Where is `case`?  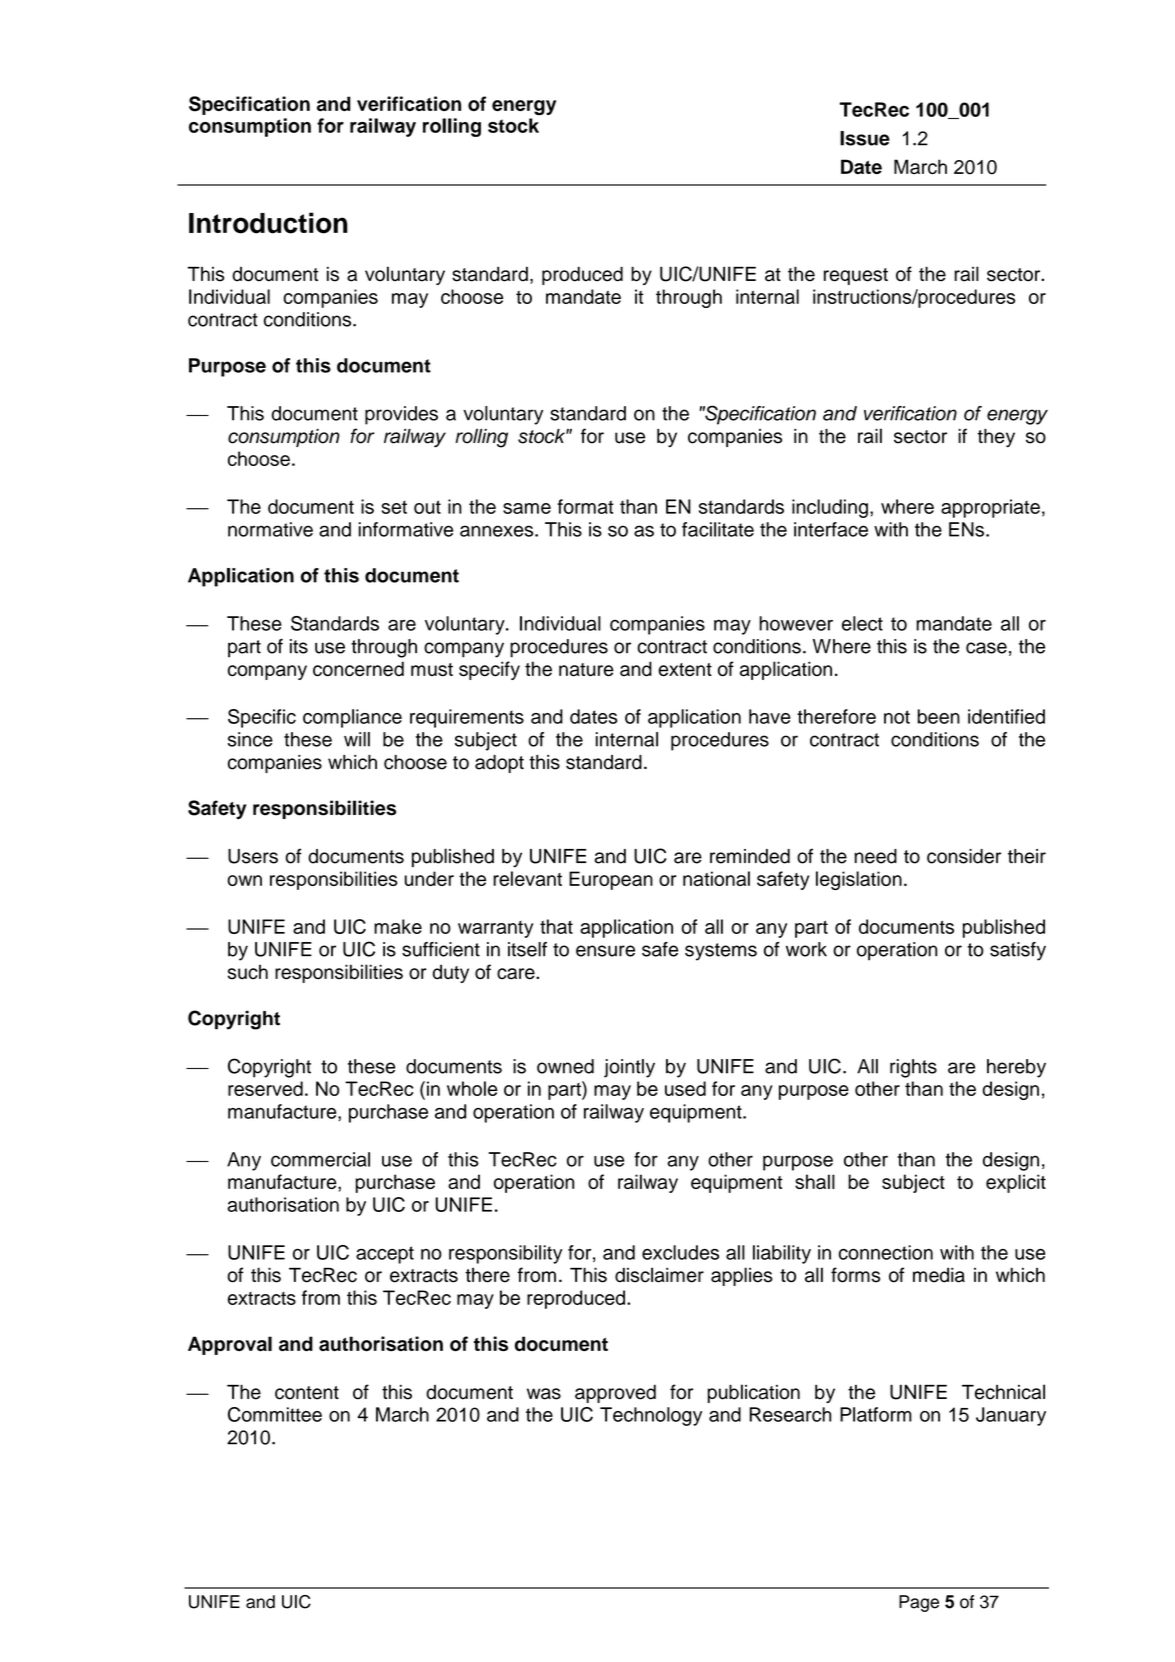 case is located at coordinates (986, 648).
